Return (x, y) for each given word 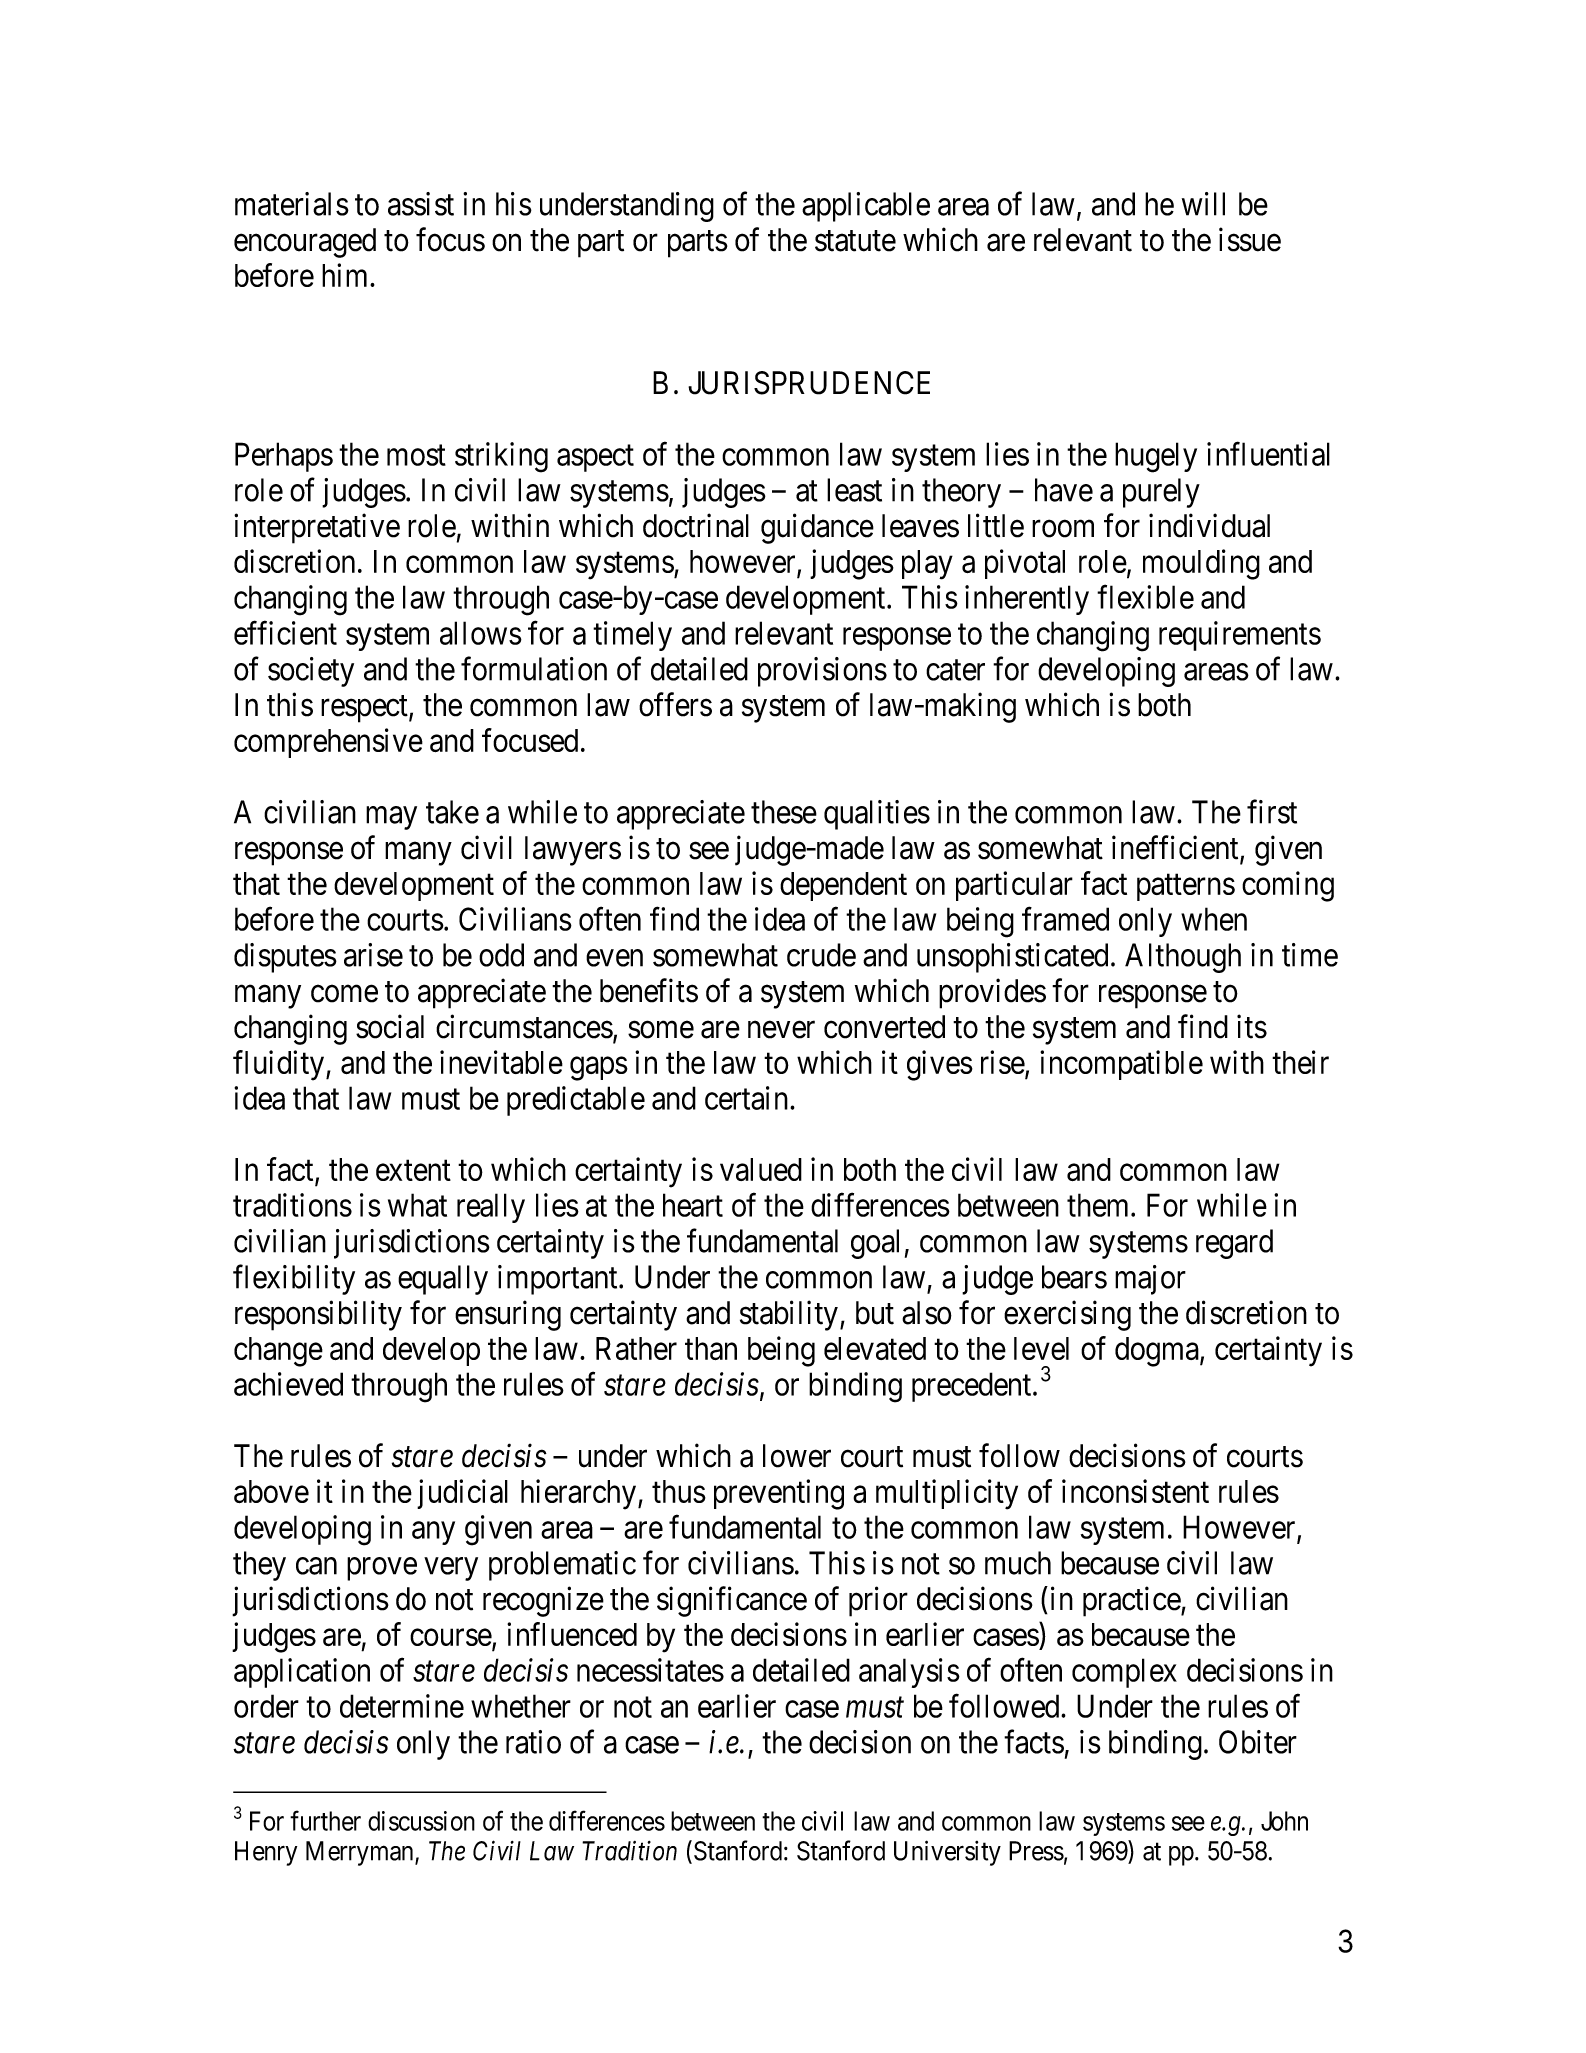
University (947, 1853)
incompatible (1121, 1065)
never (781, 1030)
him (346, 275)
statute (855, 241)
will (1203, 204)
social (390, 1026)
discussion (421, 1821)
